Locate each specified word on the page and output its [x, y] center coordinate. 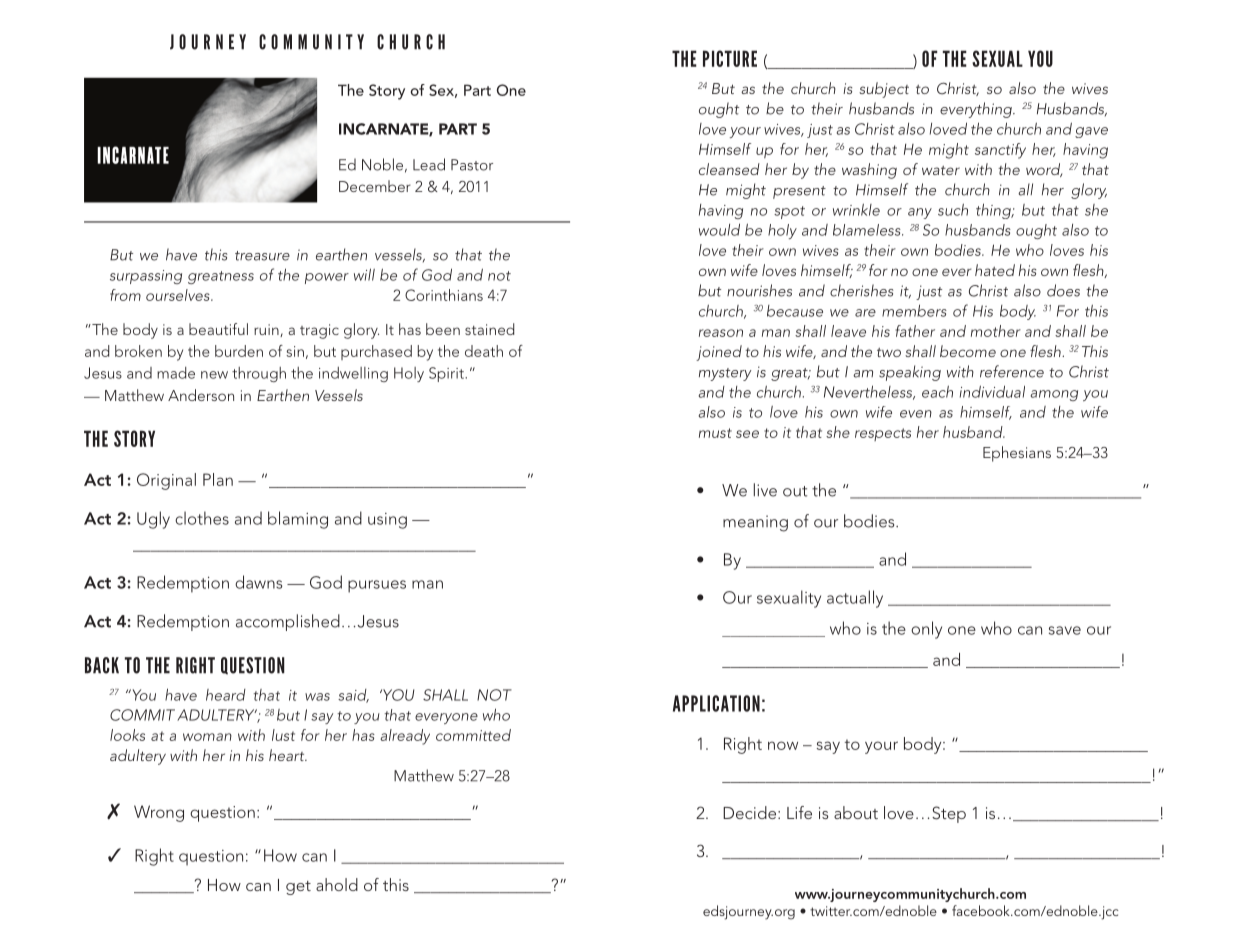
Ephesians [1017, 454]
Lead [429, 164]
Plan [218, 479]
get [298, 888]
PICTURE [730, 58]
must [715, 433]
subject [884, 90]
